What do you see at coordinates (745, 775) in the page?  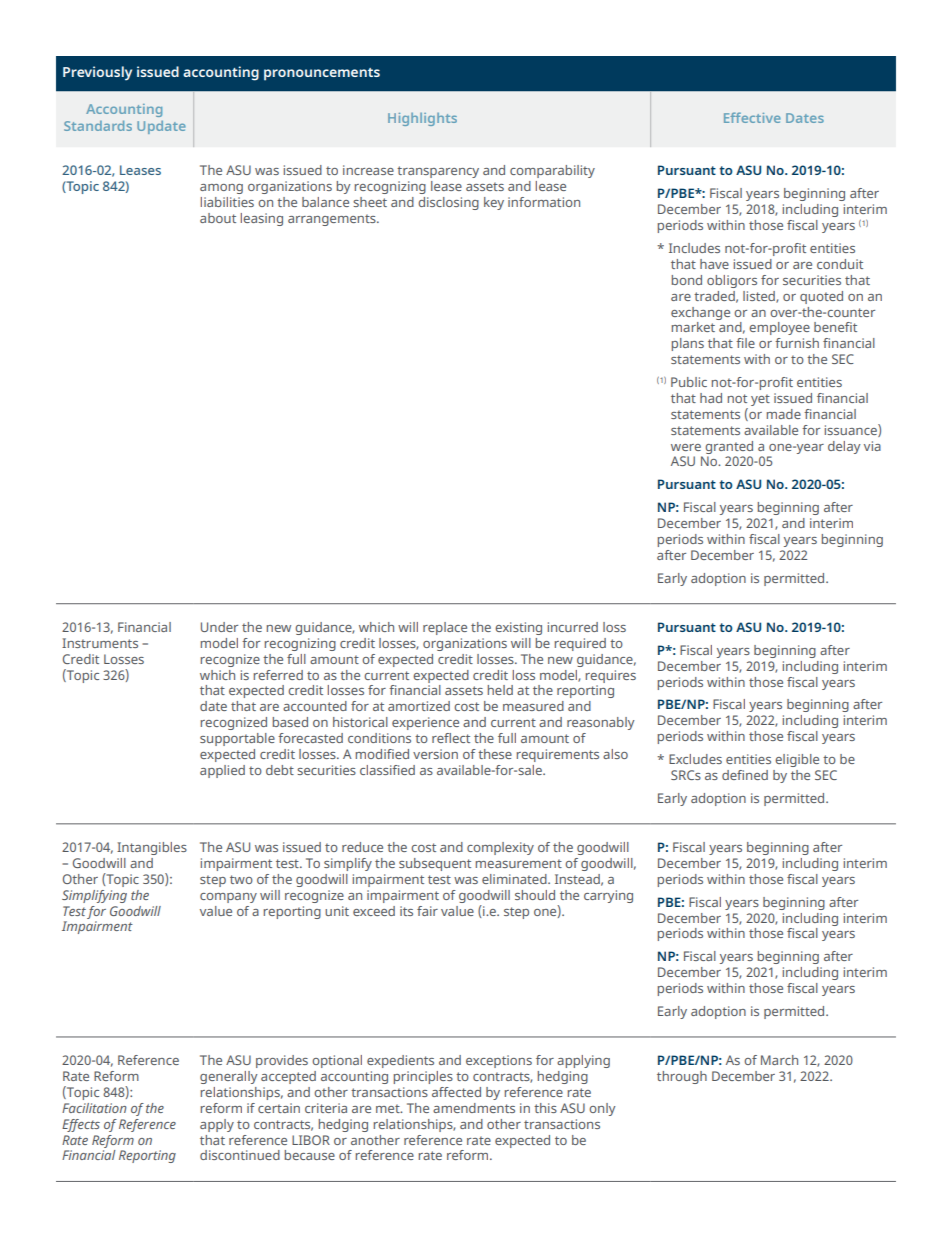 I see `defined` at bounding box center [745, 775].
